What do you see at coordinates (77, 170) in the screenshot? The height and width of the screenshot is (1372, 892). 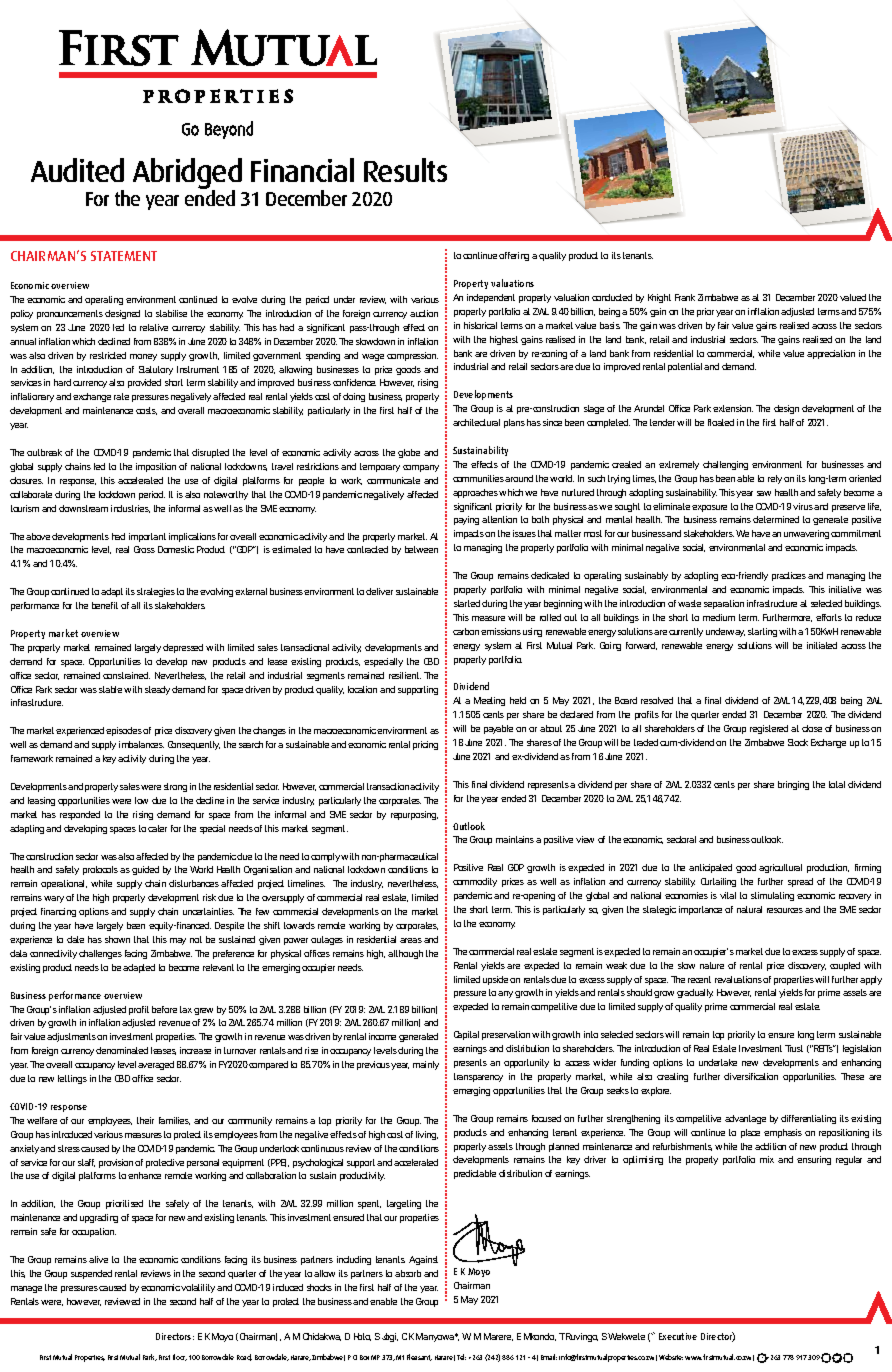 I see `Audited` at bounding box center [77, 170].
